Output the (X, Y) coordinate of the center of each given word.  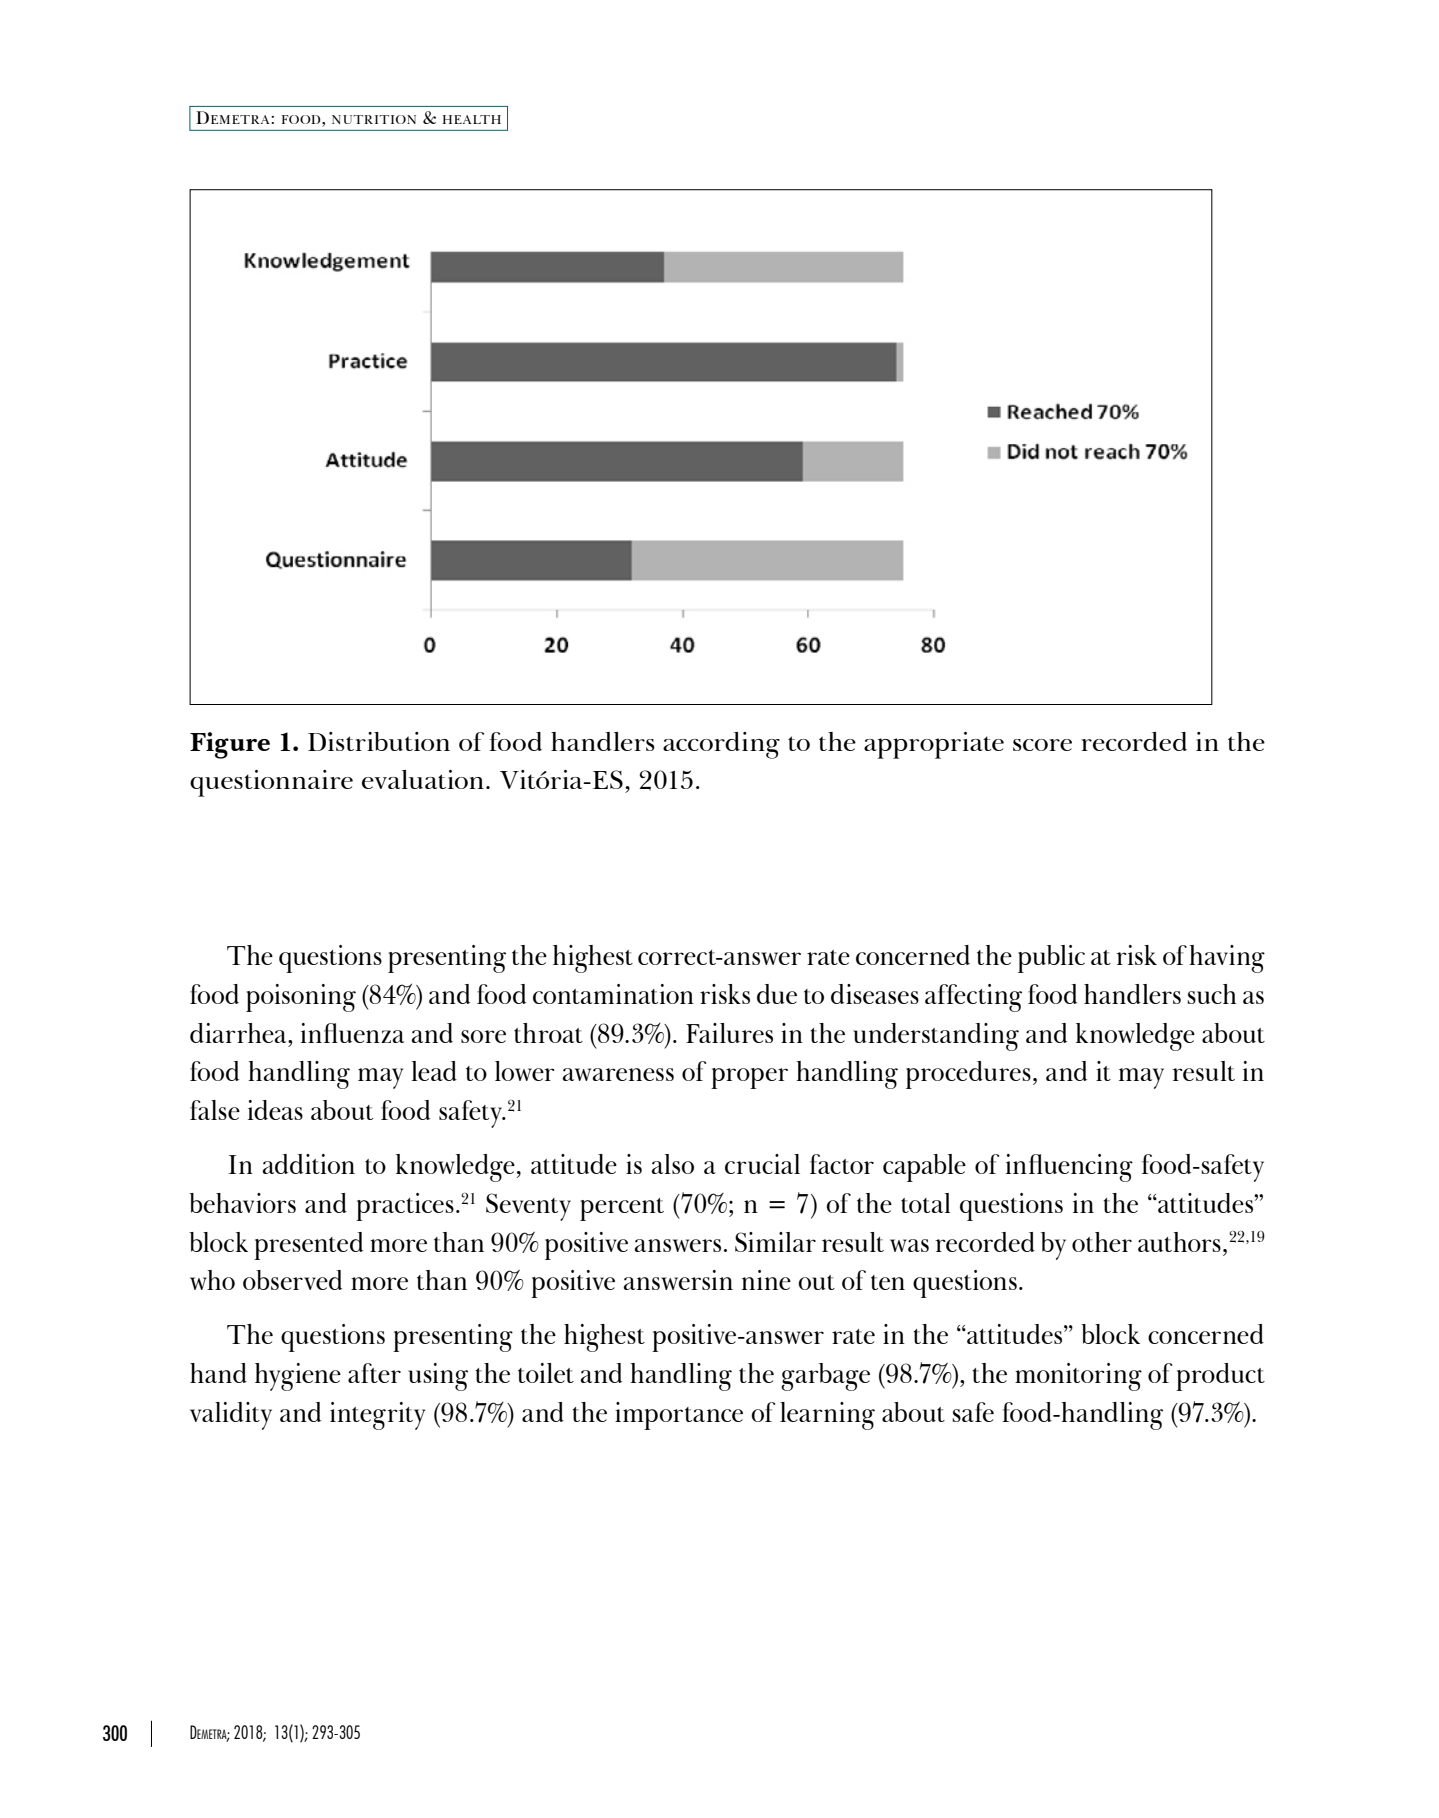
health (472, 119)
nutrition (374, 119)
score (1042, 745)
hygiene (298, 1377)
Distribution (379, 741)
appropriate (934, 745)
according (721, 745)
